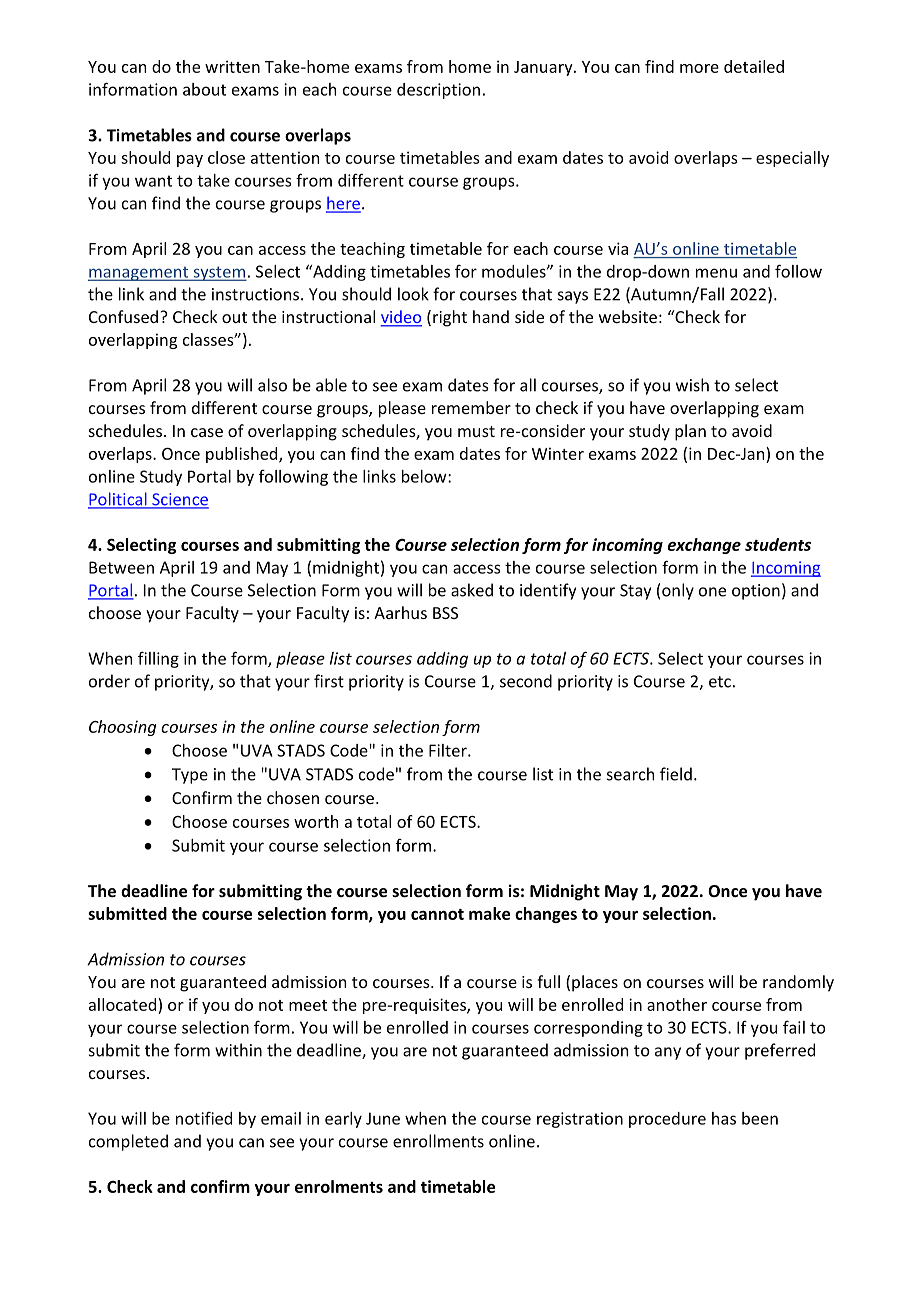 The width and height of the screenshot is (924, 1308). Describe the element at coordinates (190, 776) in the screenshot. I see `Type` at that location.
